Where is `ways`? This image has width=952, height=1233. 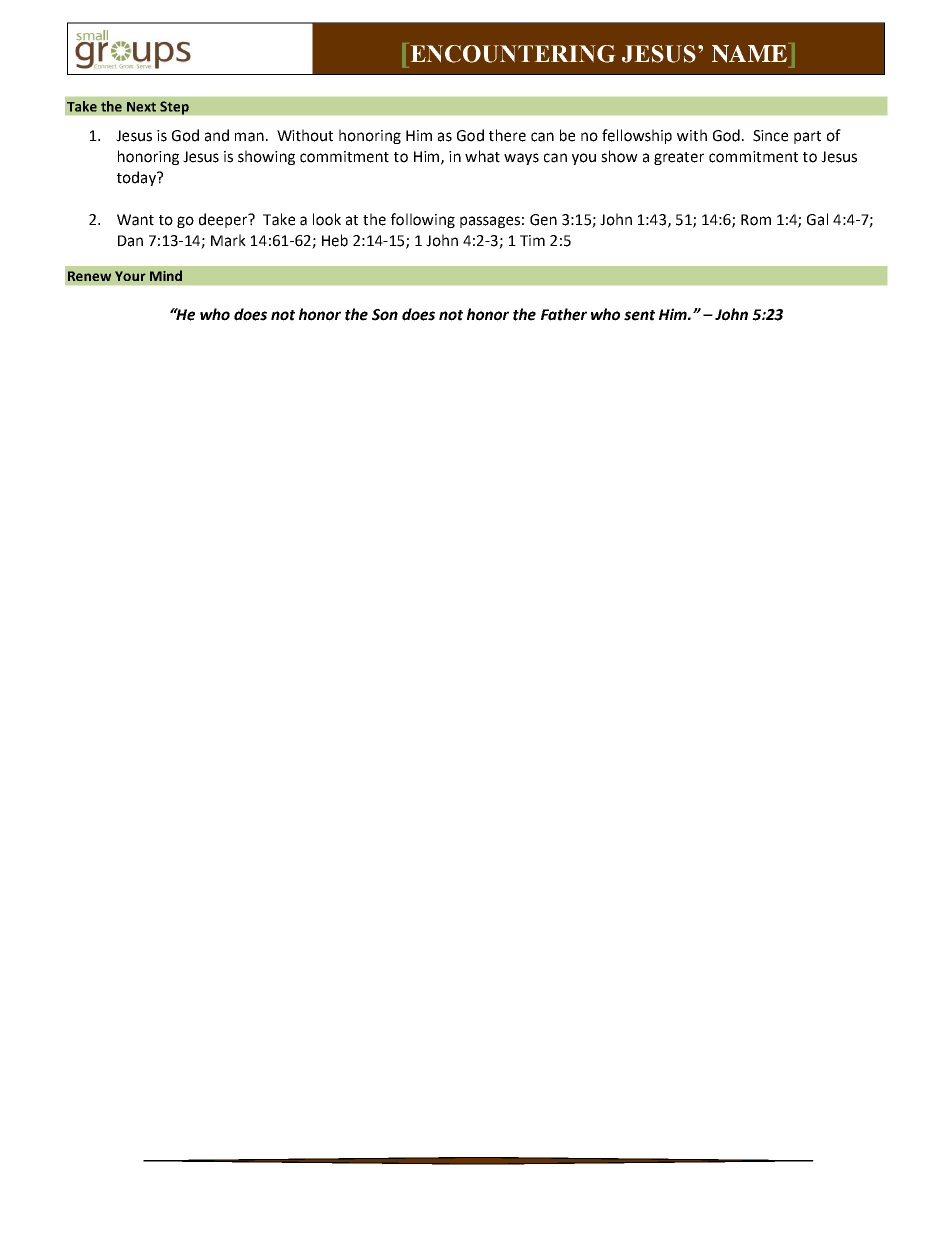 ways is located at coordinates (521, 159).
